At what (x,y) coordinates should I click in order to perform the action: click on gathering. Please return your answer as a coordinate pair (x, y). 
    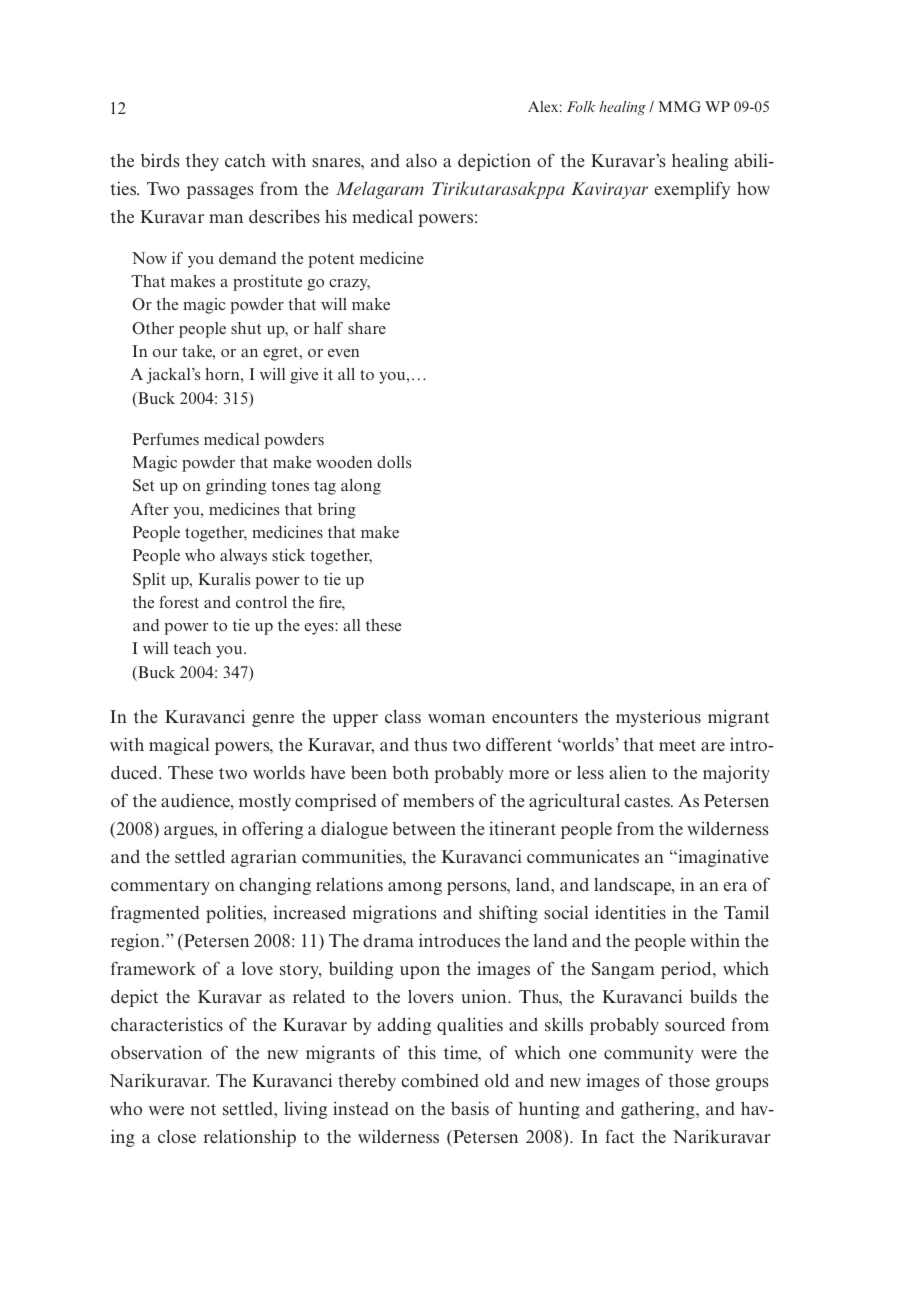
    Looking at the image, I should click on (659, 1110).
